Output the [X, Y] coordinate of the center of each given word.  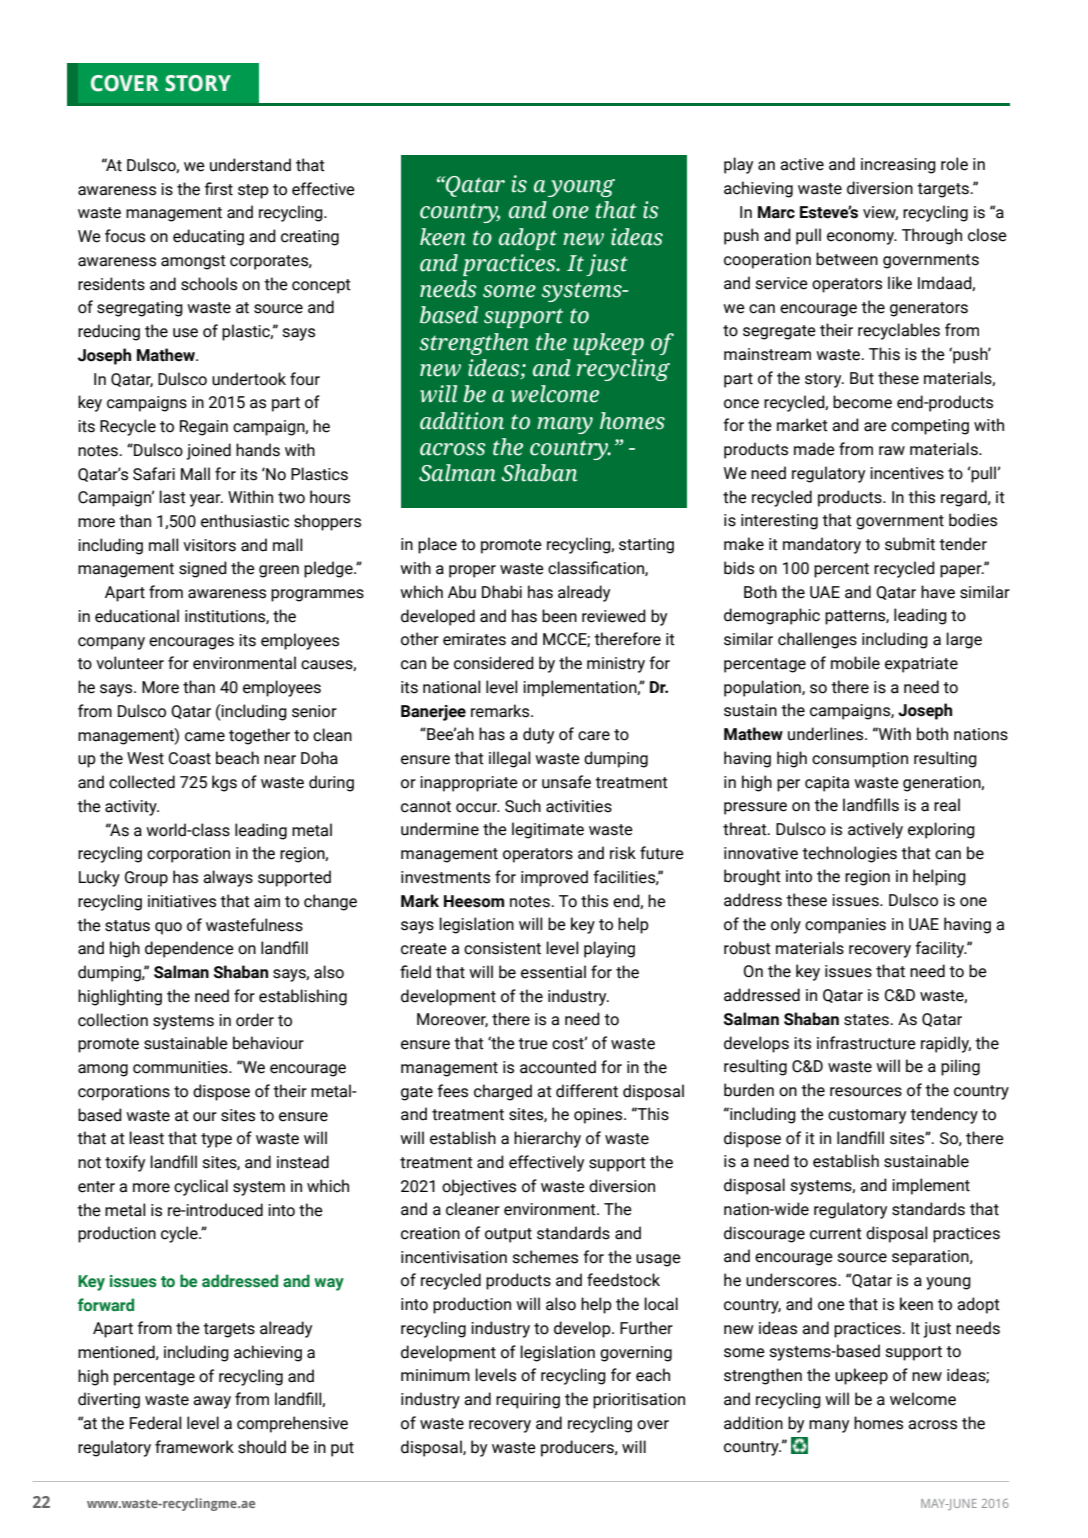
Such [523, 806]
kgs [224, 783]
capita [827, 784]
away [212, 1402]
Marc [776, 212]
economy [862, 238]
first [219, 189]
